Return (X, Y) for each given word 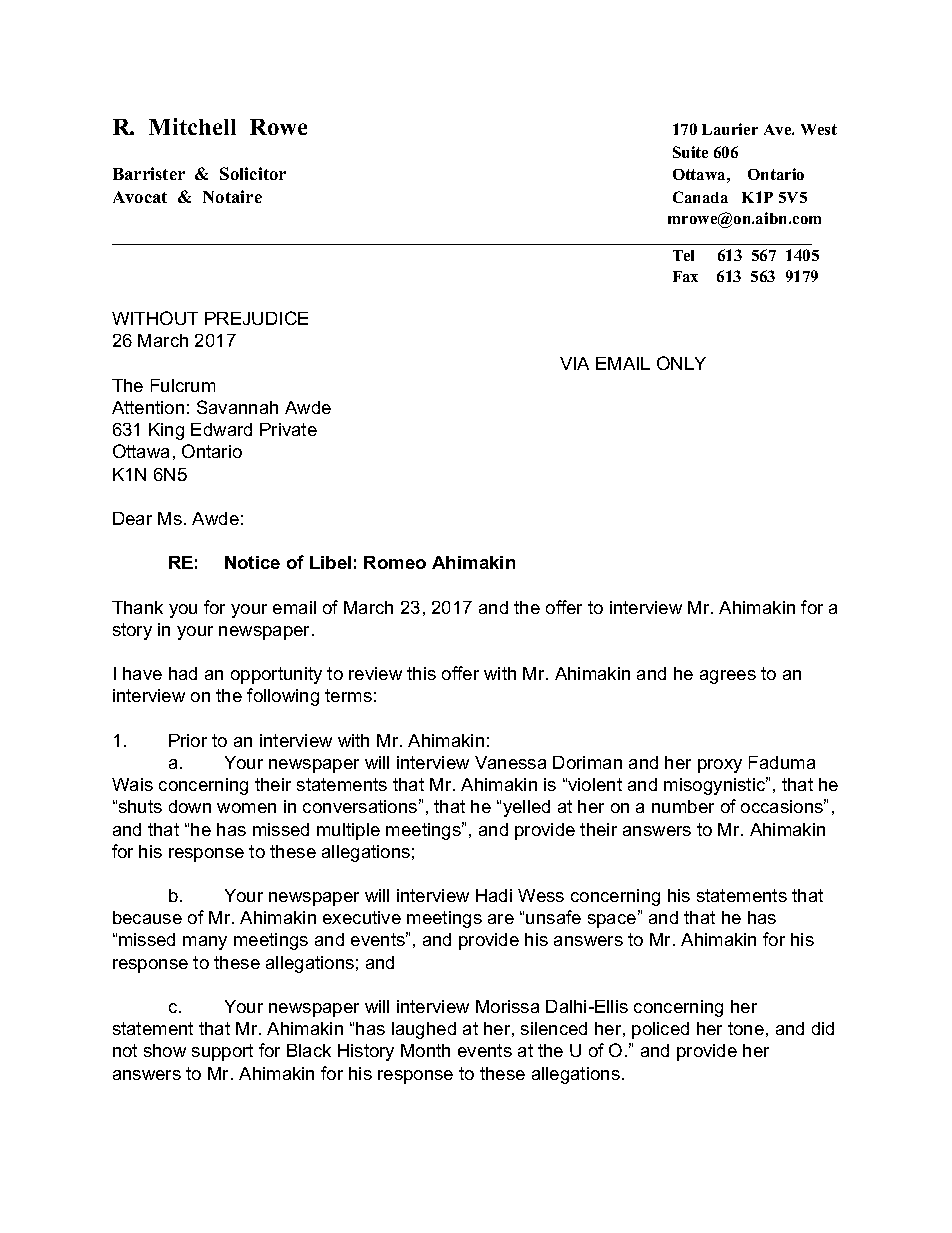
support (222, 1052)
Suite (690, 152)
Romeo (395, 562)
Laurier (730, 129)
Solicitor (253, 173)
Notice (252, 562)
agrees (728, 677)
